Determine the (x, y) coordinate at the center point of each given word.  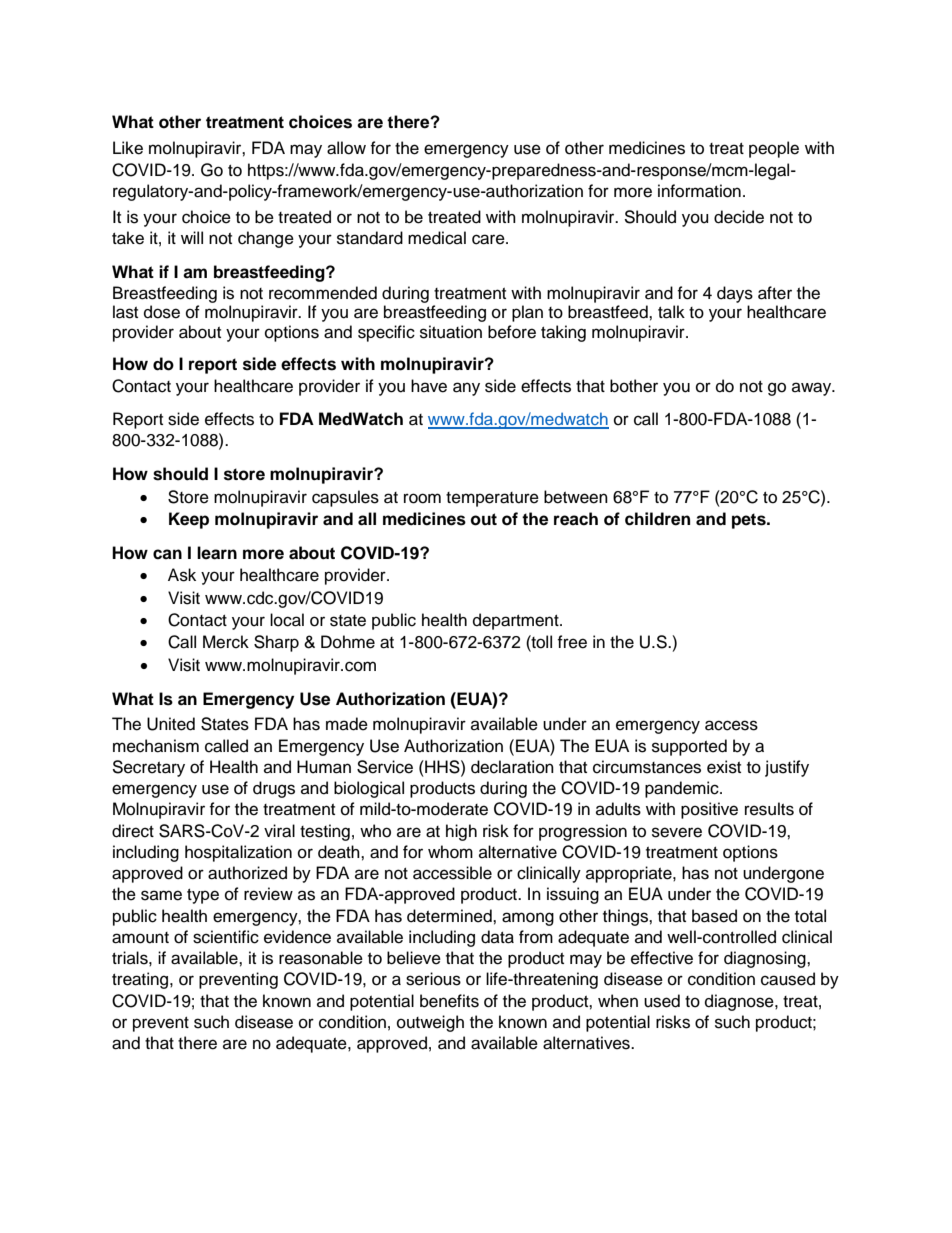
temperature (492, 499)
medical (437, 238)
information (699, 191)
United (171, 724)
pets (750, 521)
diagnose (740, 1002)
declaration (512, 767)
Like (128, 148)
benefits (449, 1001)
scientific (226, 937)
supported (689, 747)
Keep (189, 520)
